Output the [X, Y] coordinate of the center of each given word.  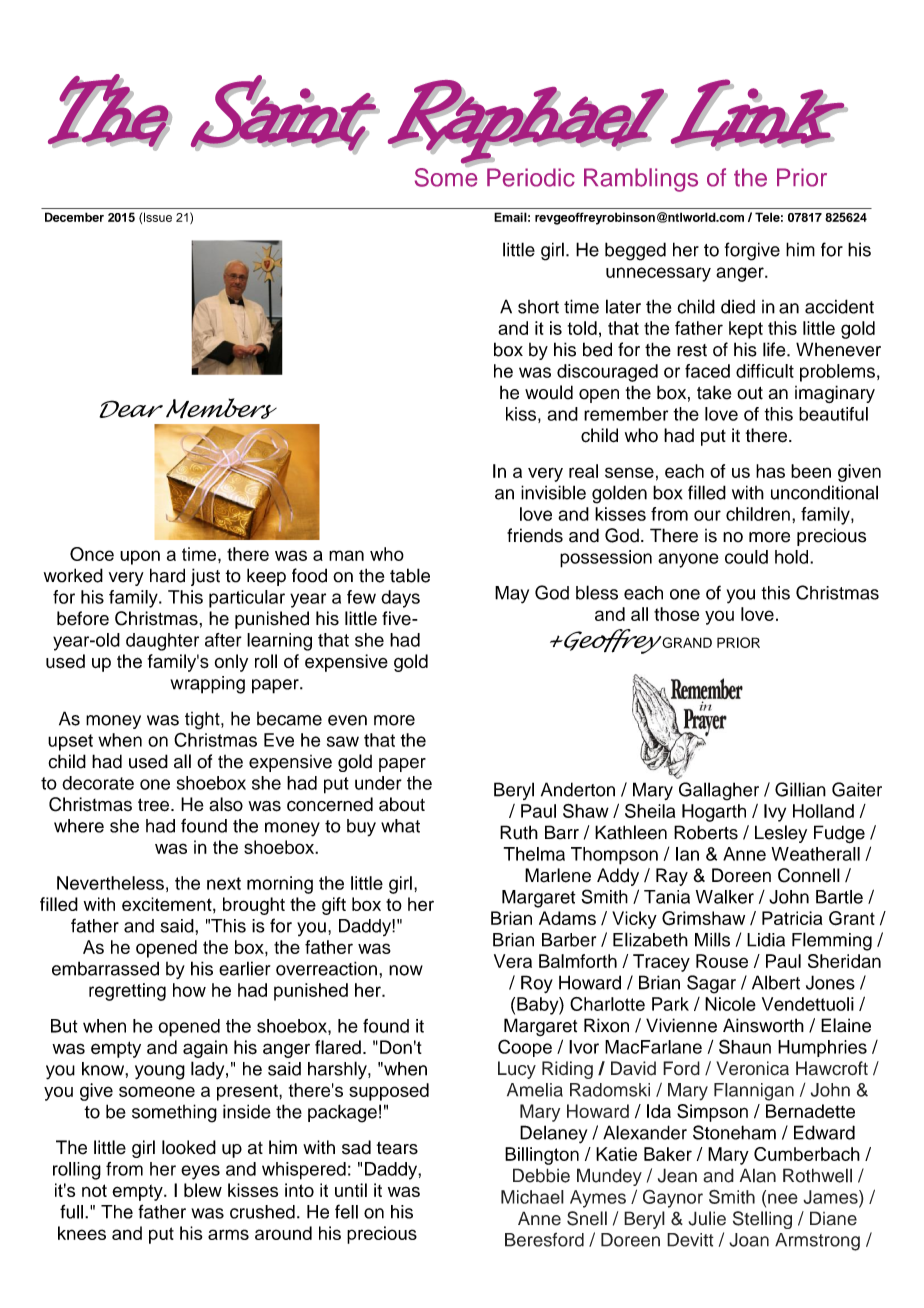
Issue [158, 217]
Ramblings [641, 180]
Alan [758, 1175]
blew [203, 1190]
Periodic [531, 177]
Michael [532, 1197]
